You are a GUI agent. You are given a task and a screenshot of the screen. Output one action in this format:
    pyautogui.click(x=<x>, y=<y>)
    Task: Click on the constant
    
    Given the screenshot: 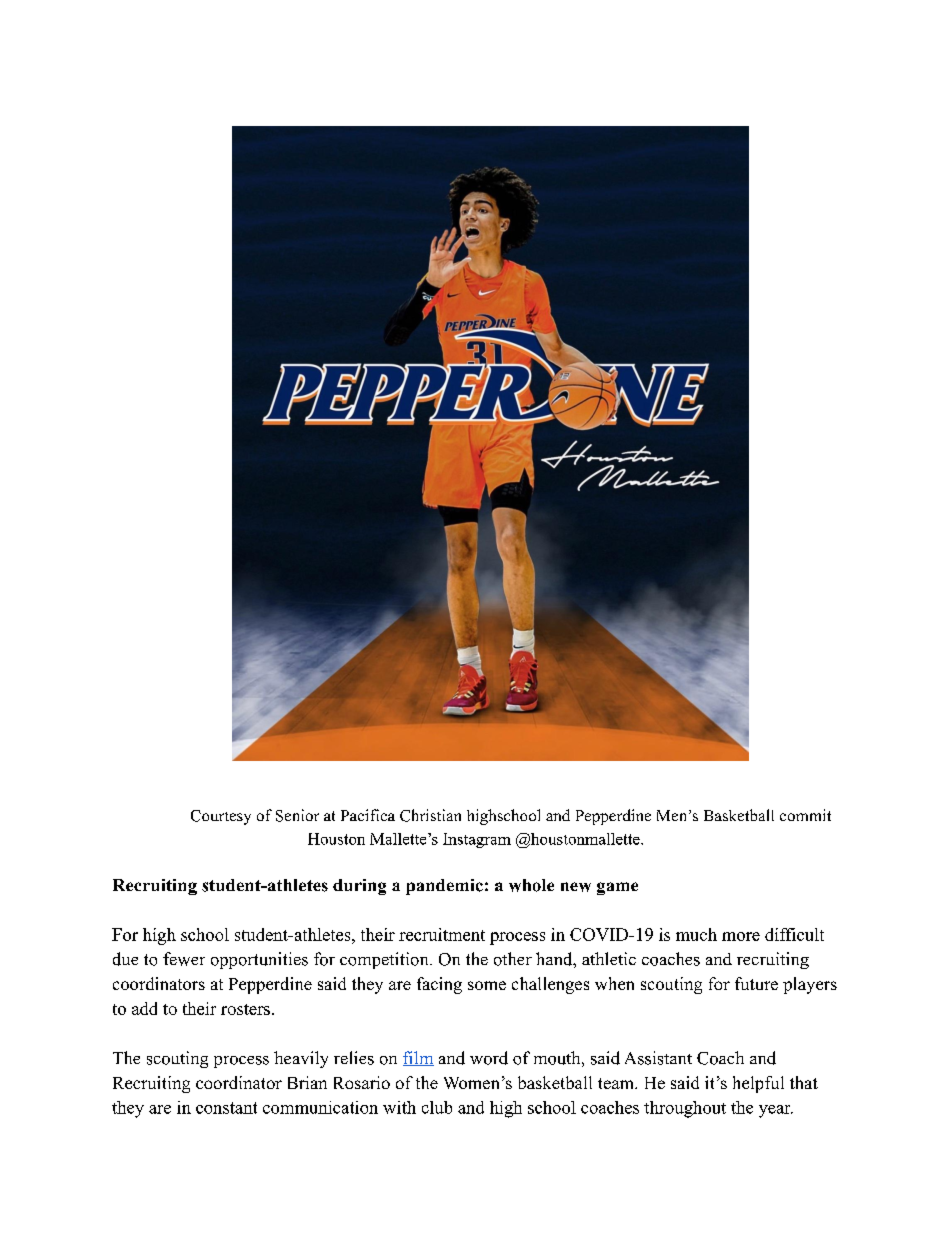 What is the action you would take?
    pyautogui.click(x=226, y=1108)
